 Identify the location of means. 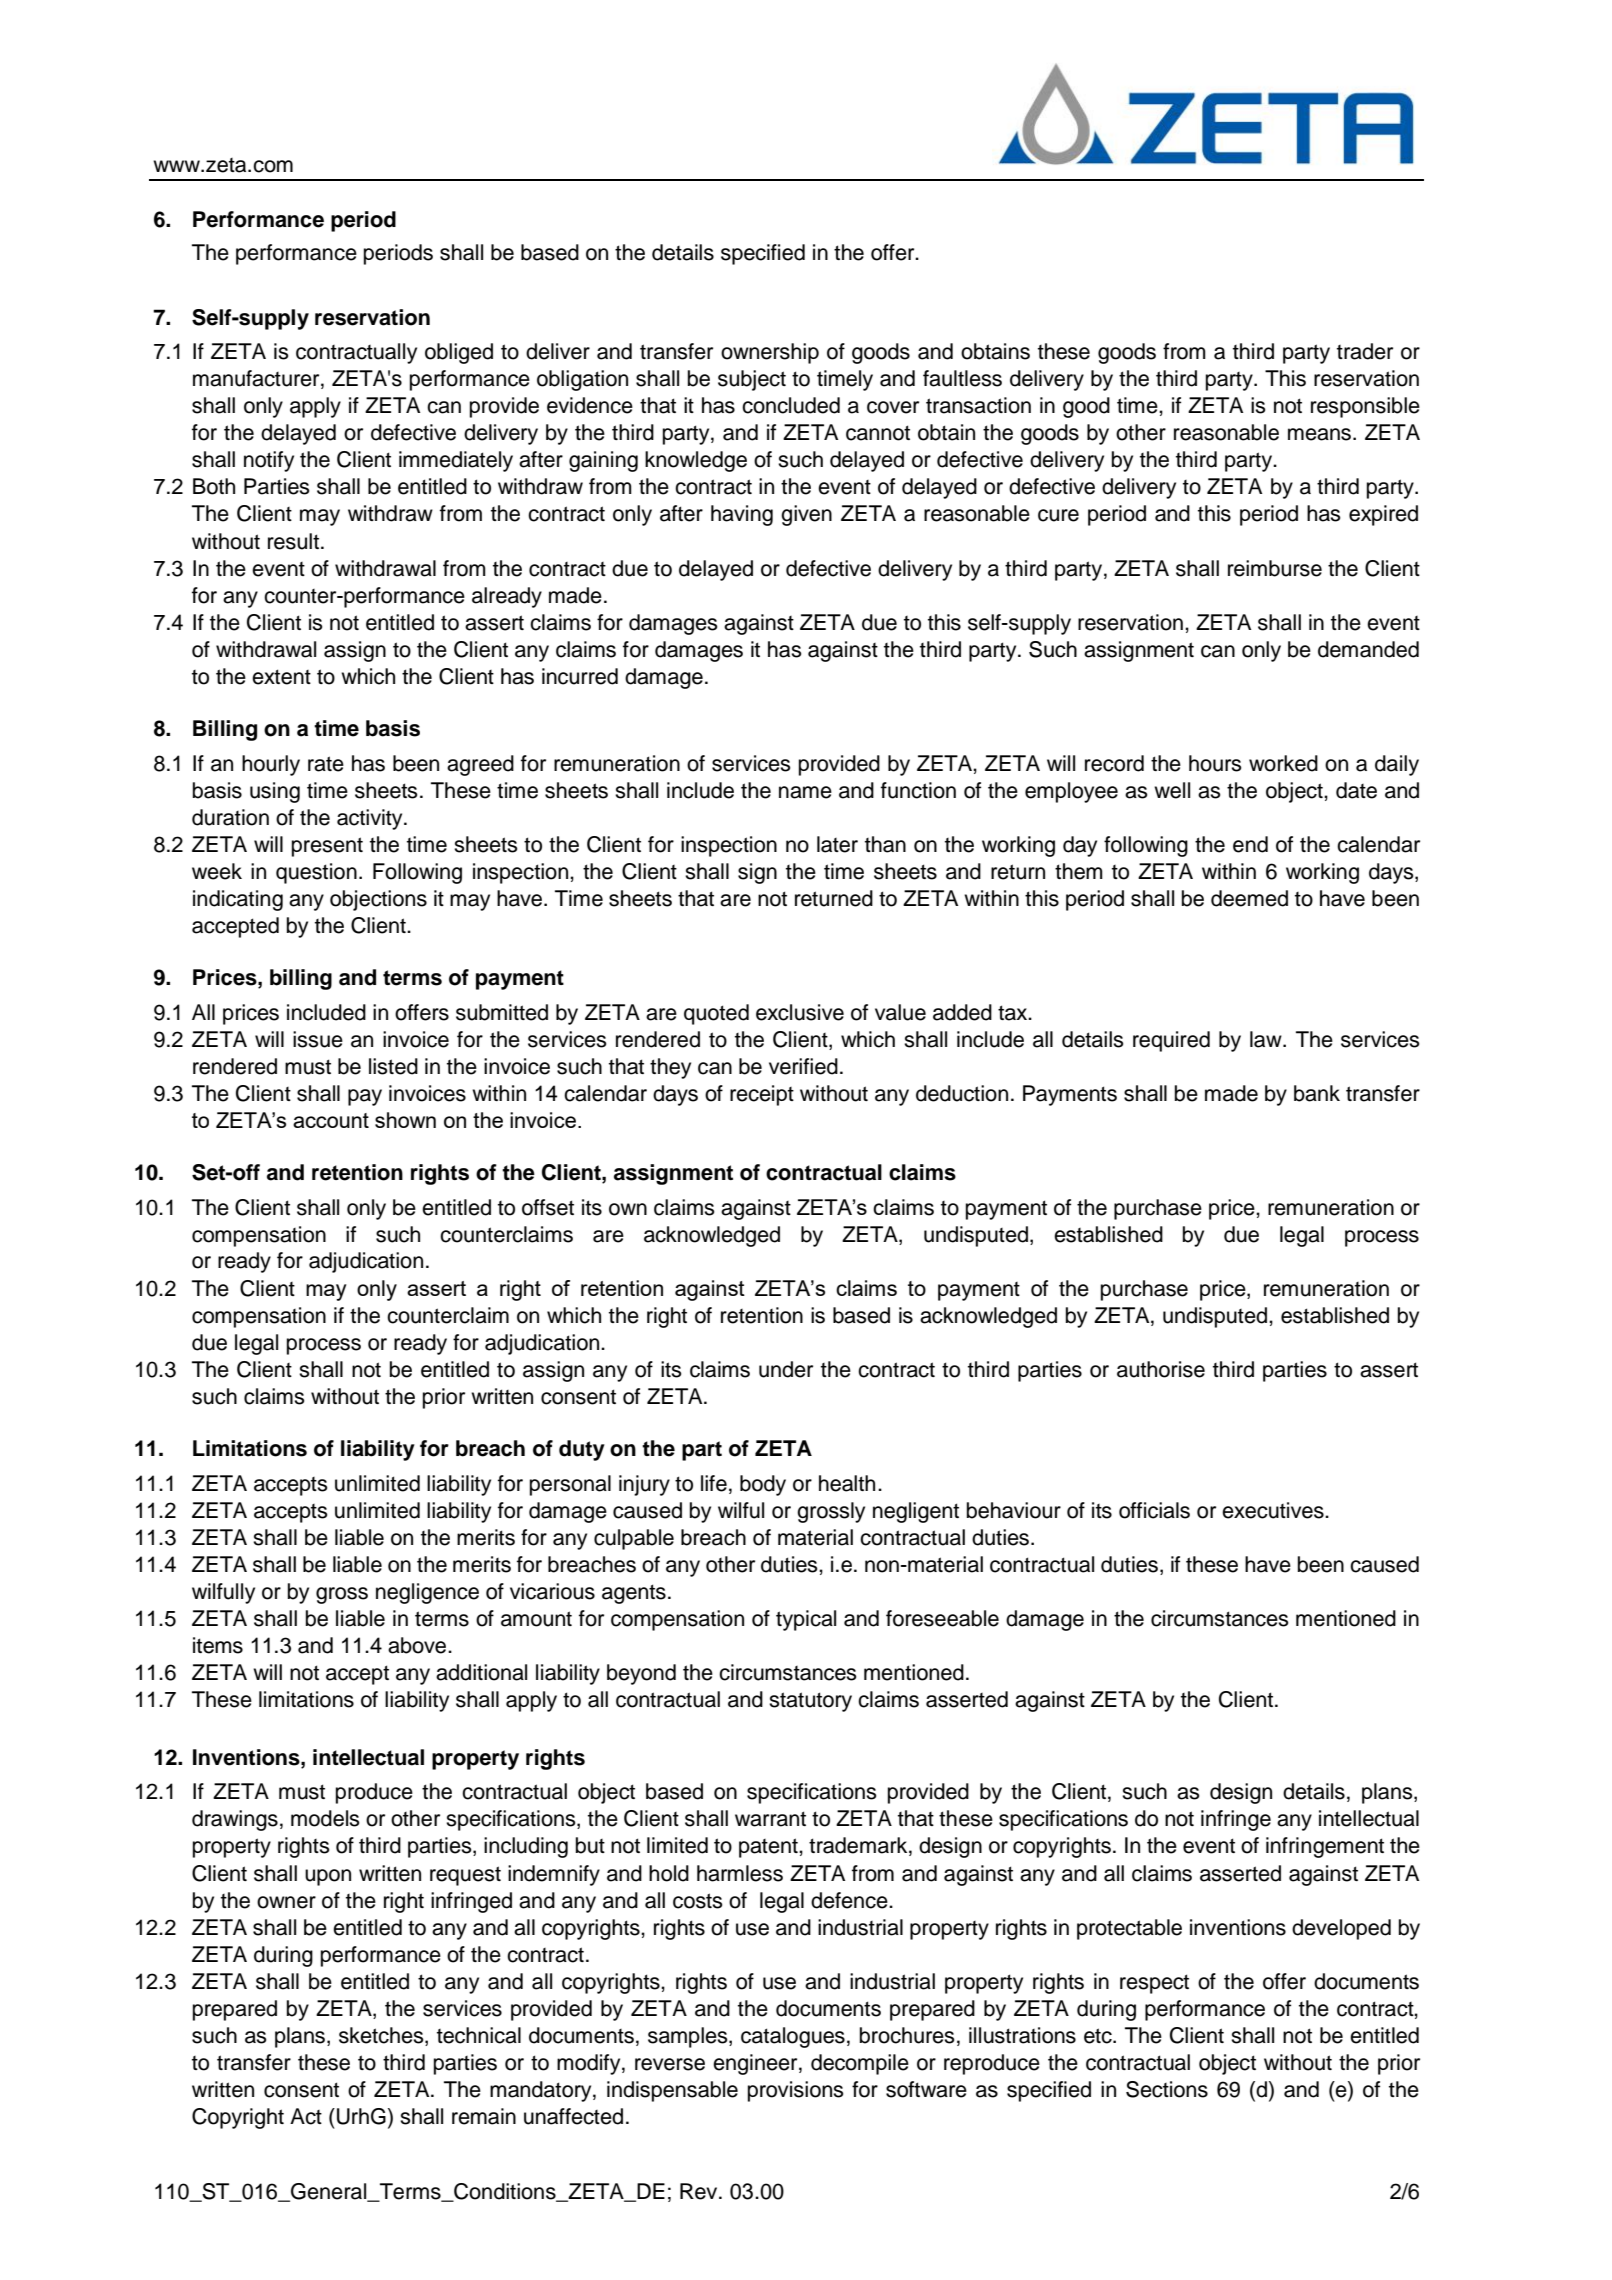
(1319, 434).
